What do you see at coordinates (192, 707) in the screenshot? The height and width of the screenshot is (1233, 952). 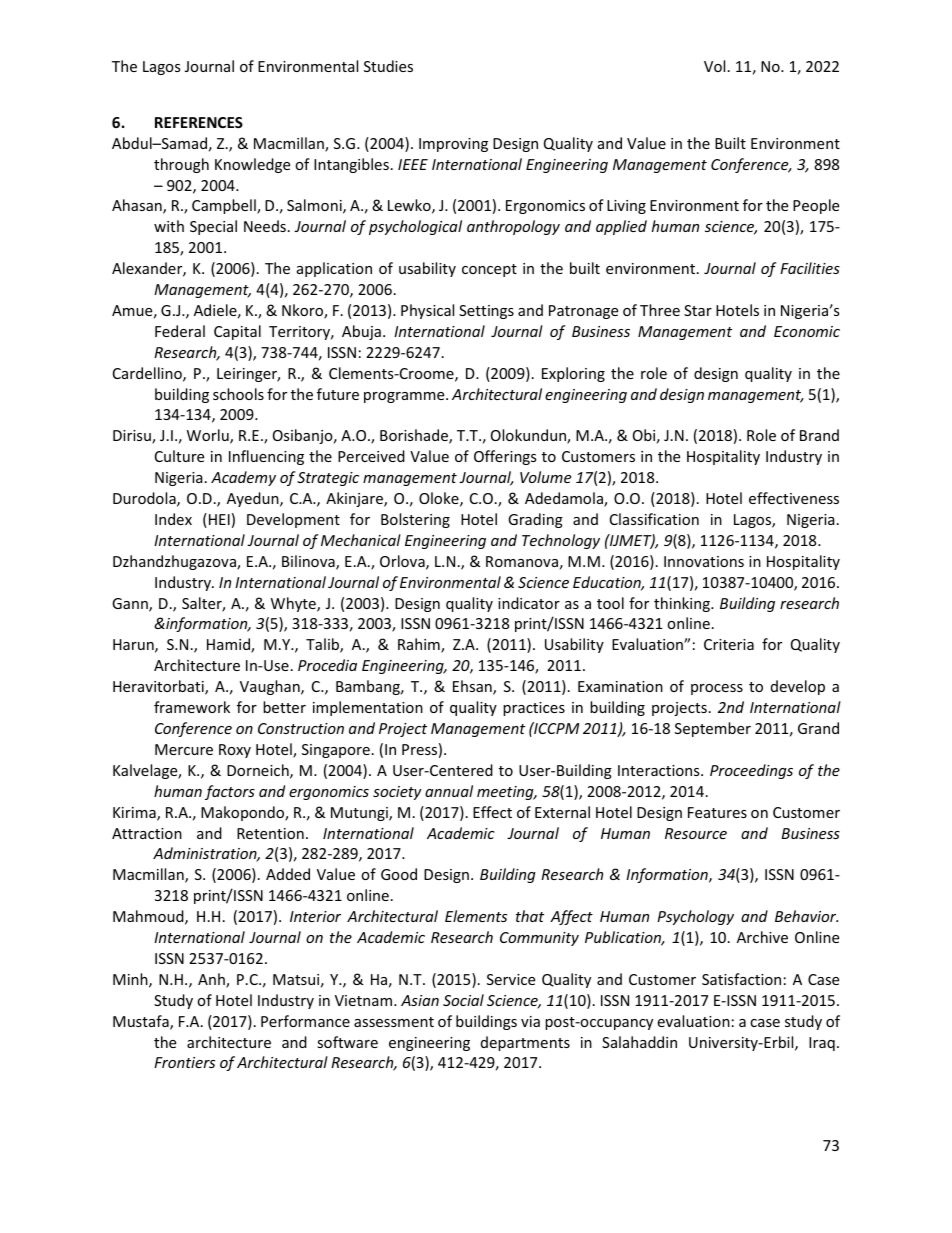 I see `framework` at bounding box center [192, 707].
